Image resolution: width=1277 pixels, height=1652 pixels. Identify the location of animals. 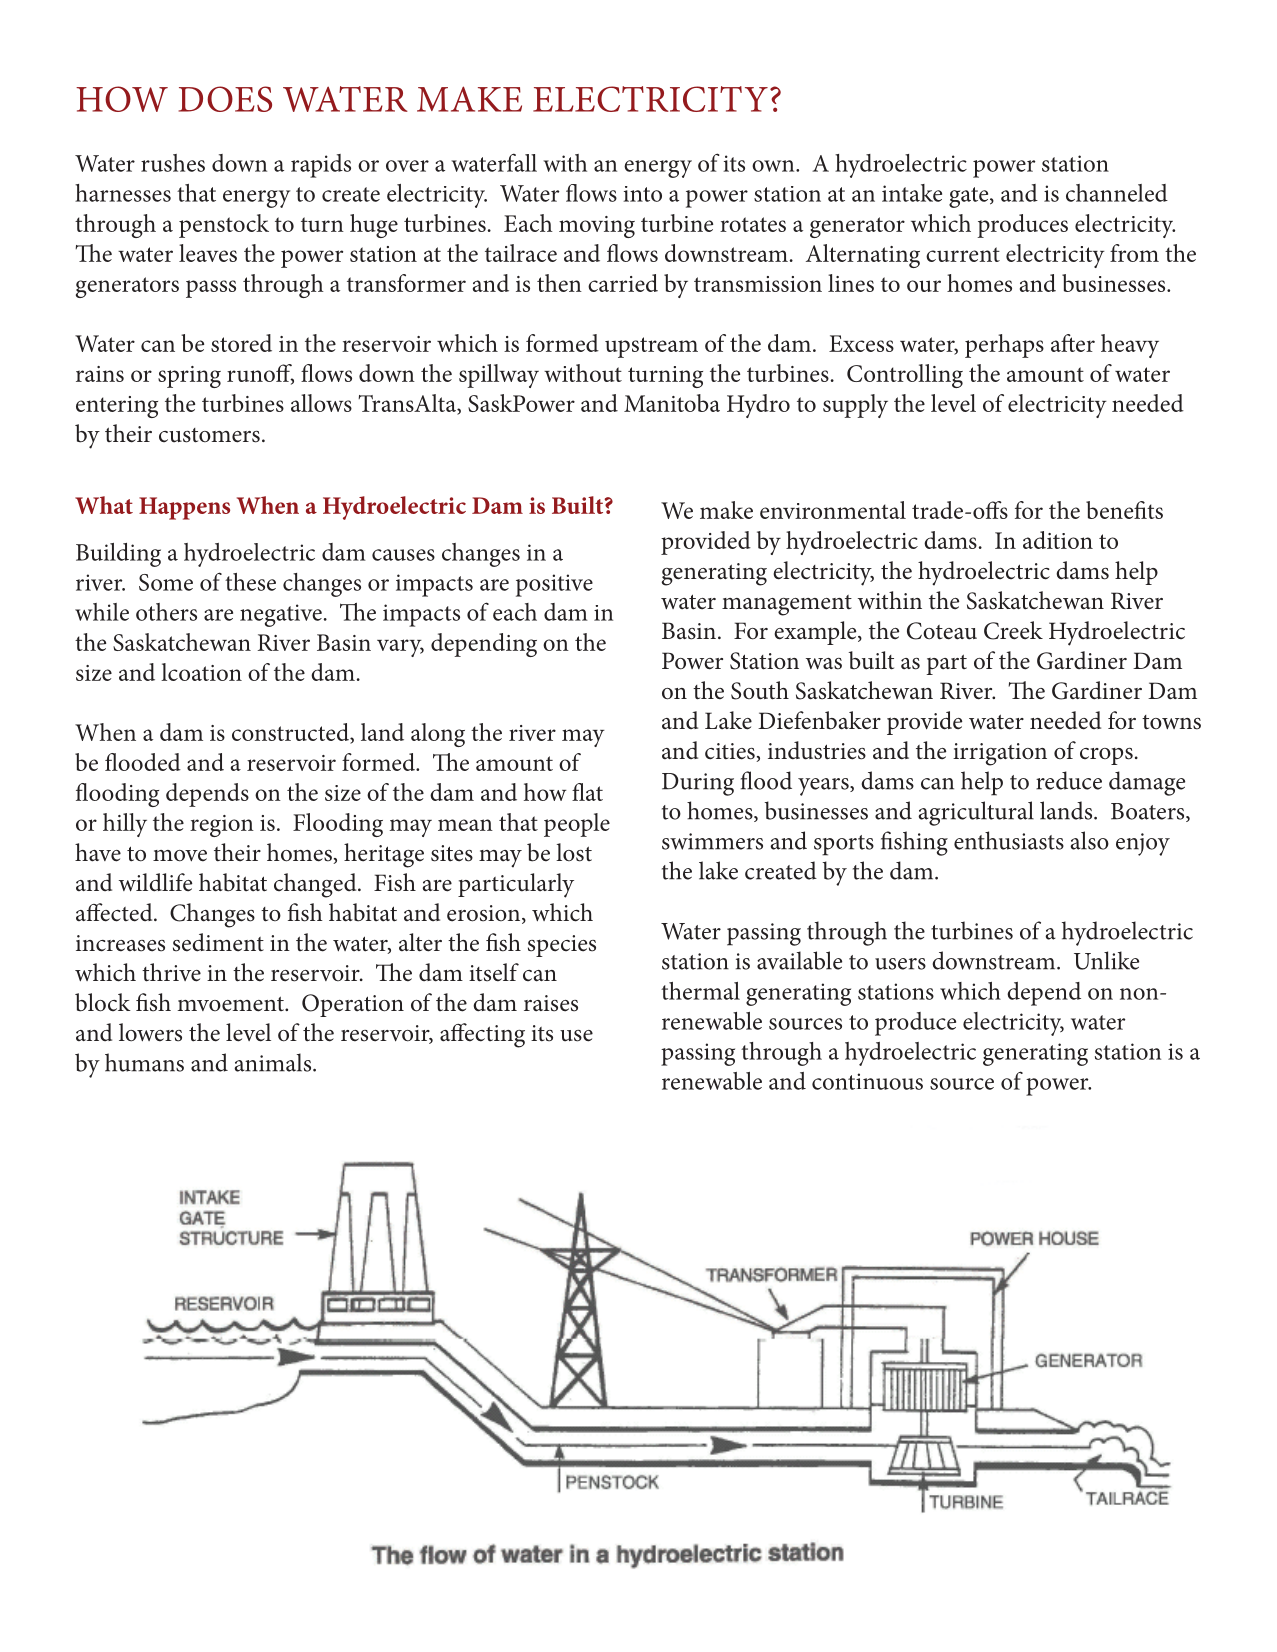
(274, 1062).
